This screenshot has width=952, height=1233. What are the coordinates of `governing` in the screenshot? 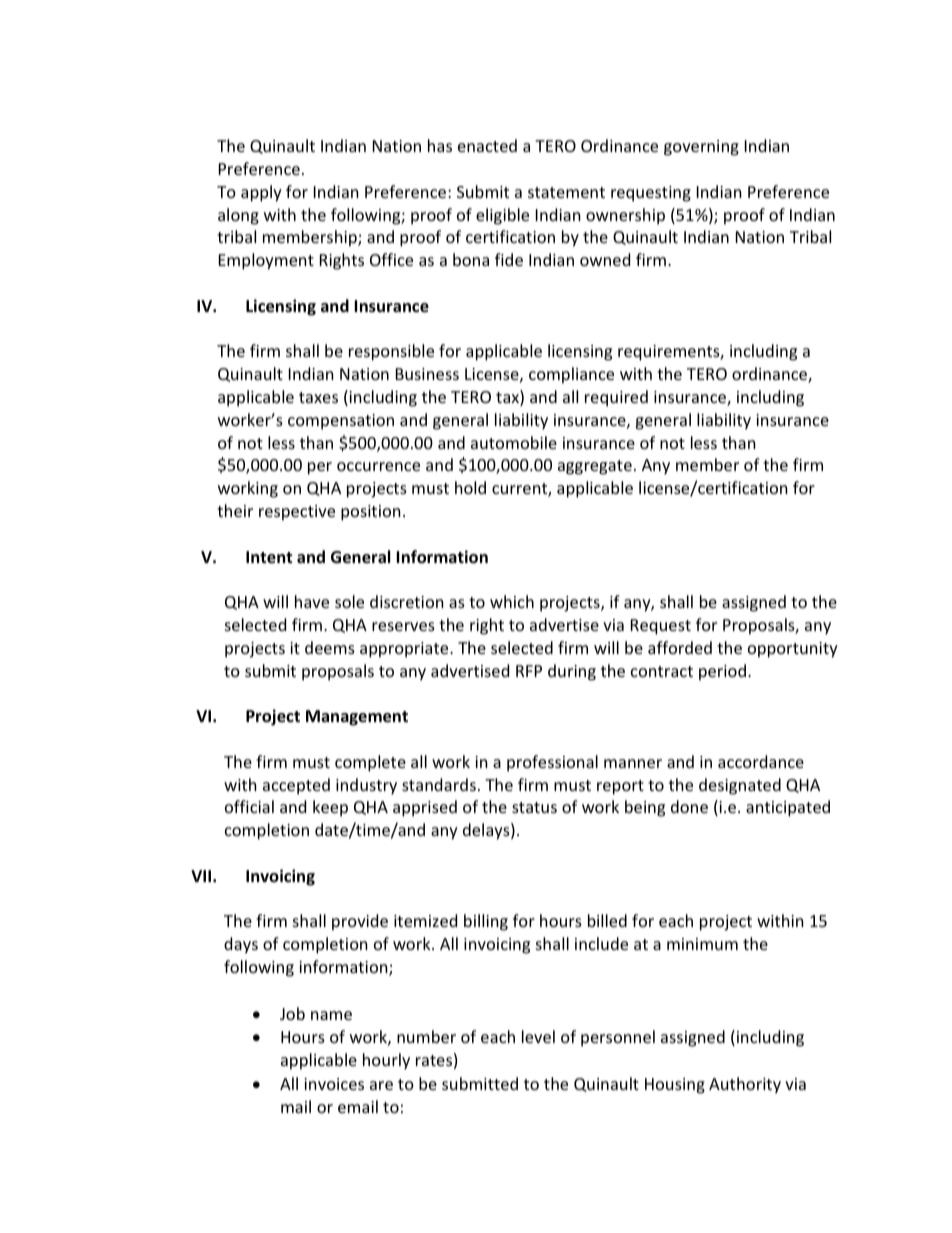 It's located at (701, 148).
